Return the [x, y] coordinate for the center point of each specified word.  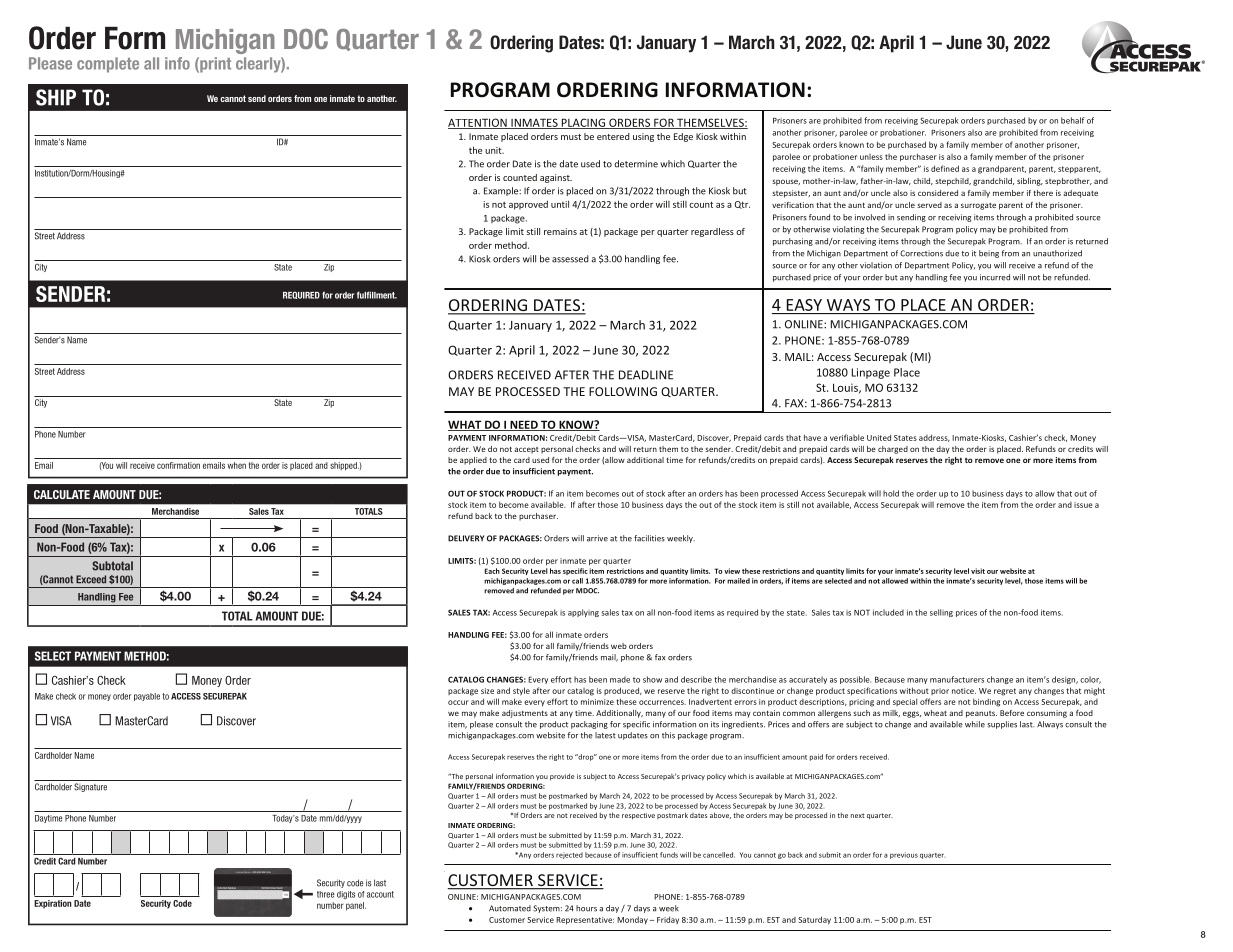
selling [941, 613]
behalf [1072, 120]
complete [108, 65]
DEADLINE [646, 375]
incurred [995, 277]
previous [904, 855]
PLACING [583, 123]
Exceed [91, 579]
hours [586, 908]
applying [583, 613]
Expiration [53, 904]
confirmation [178, 465]
